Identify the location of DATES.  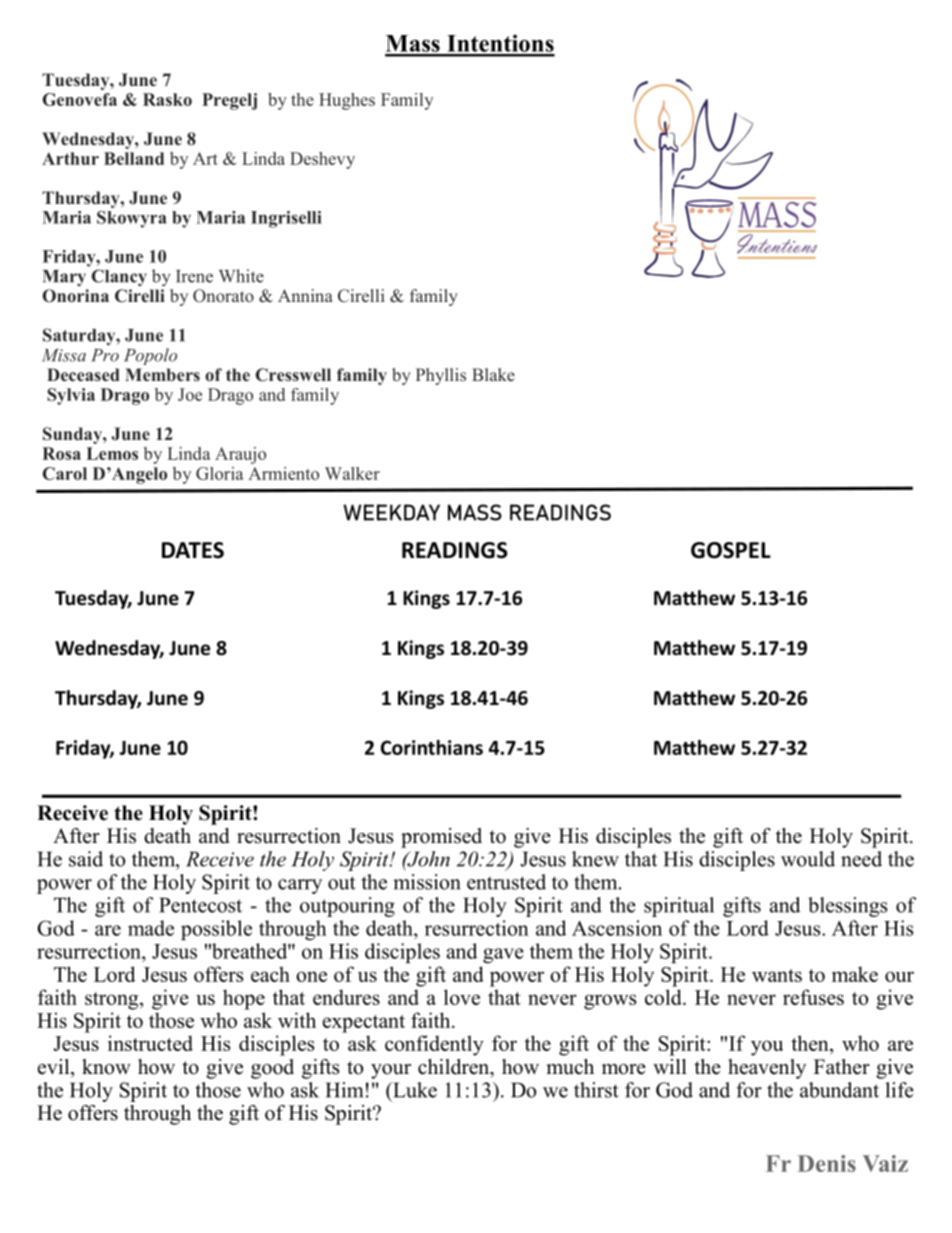
(193, 550).
